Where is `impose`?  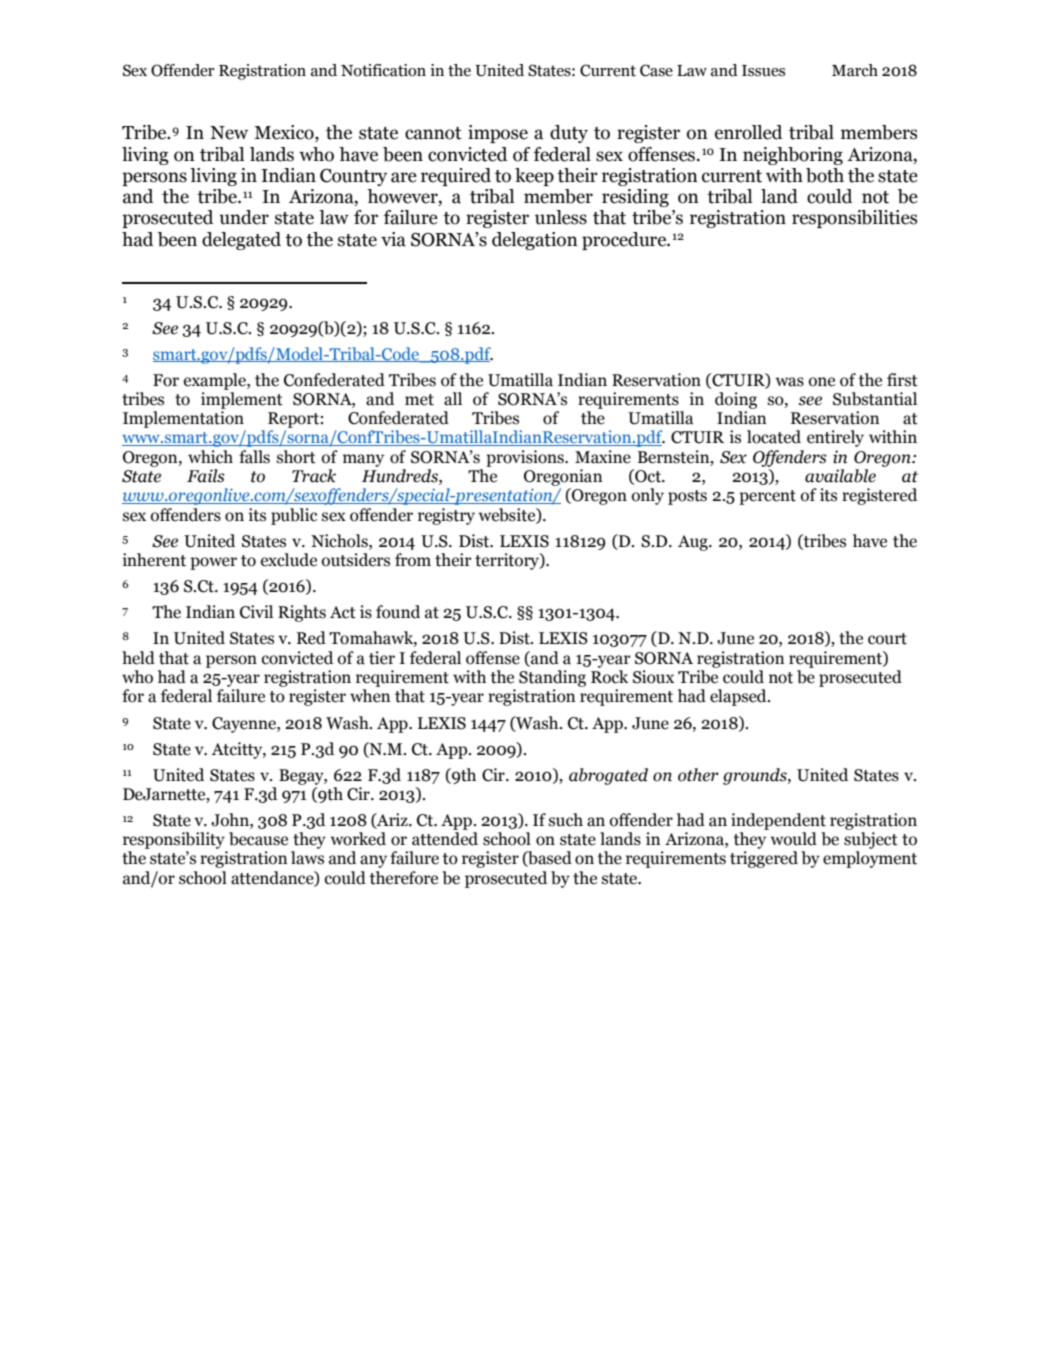
impose is located at coordinates (498, 134).
